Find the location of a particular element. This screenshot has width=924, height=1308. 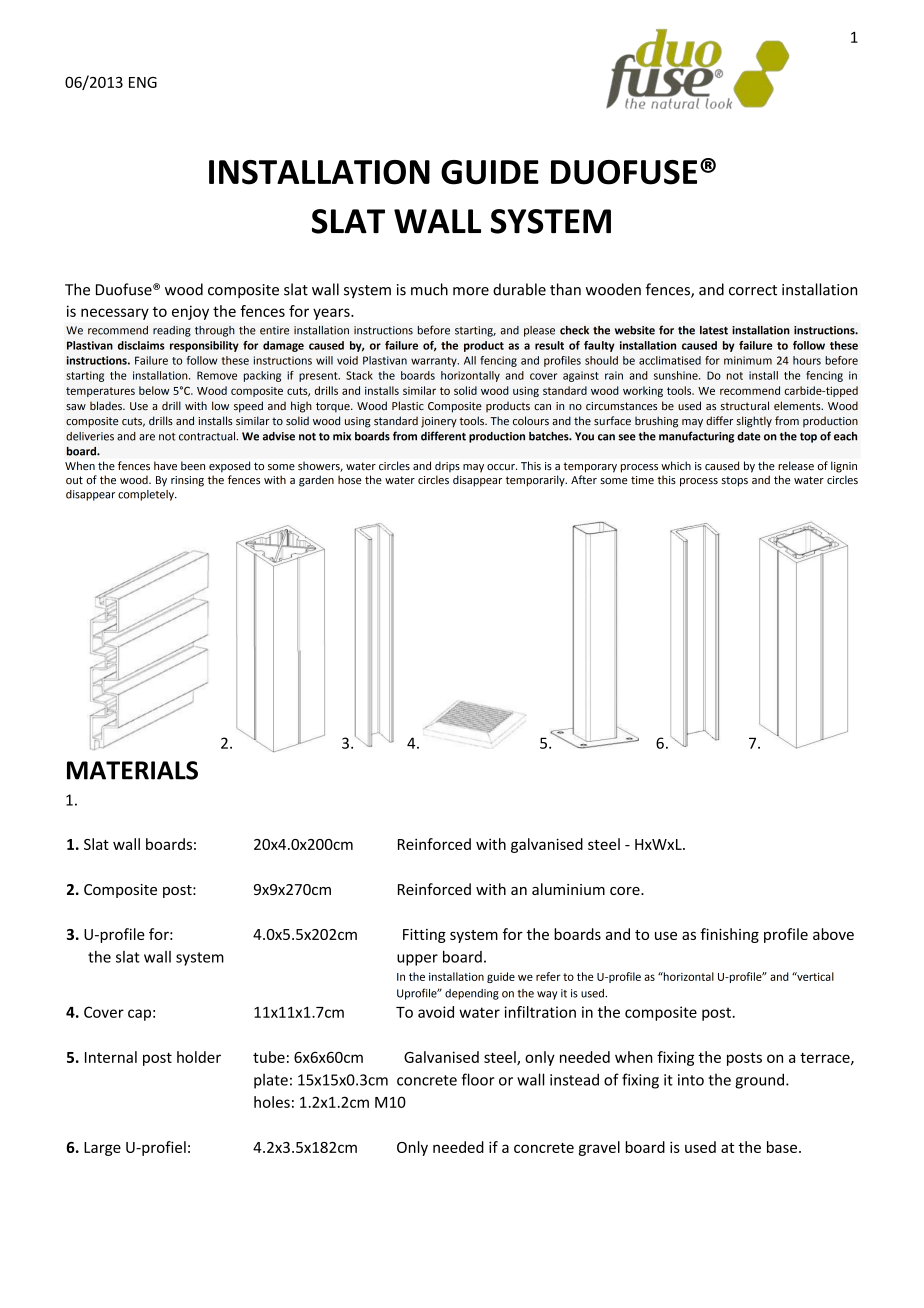

base is located at coordinates (782, 1147).
